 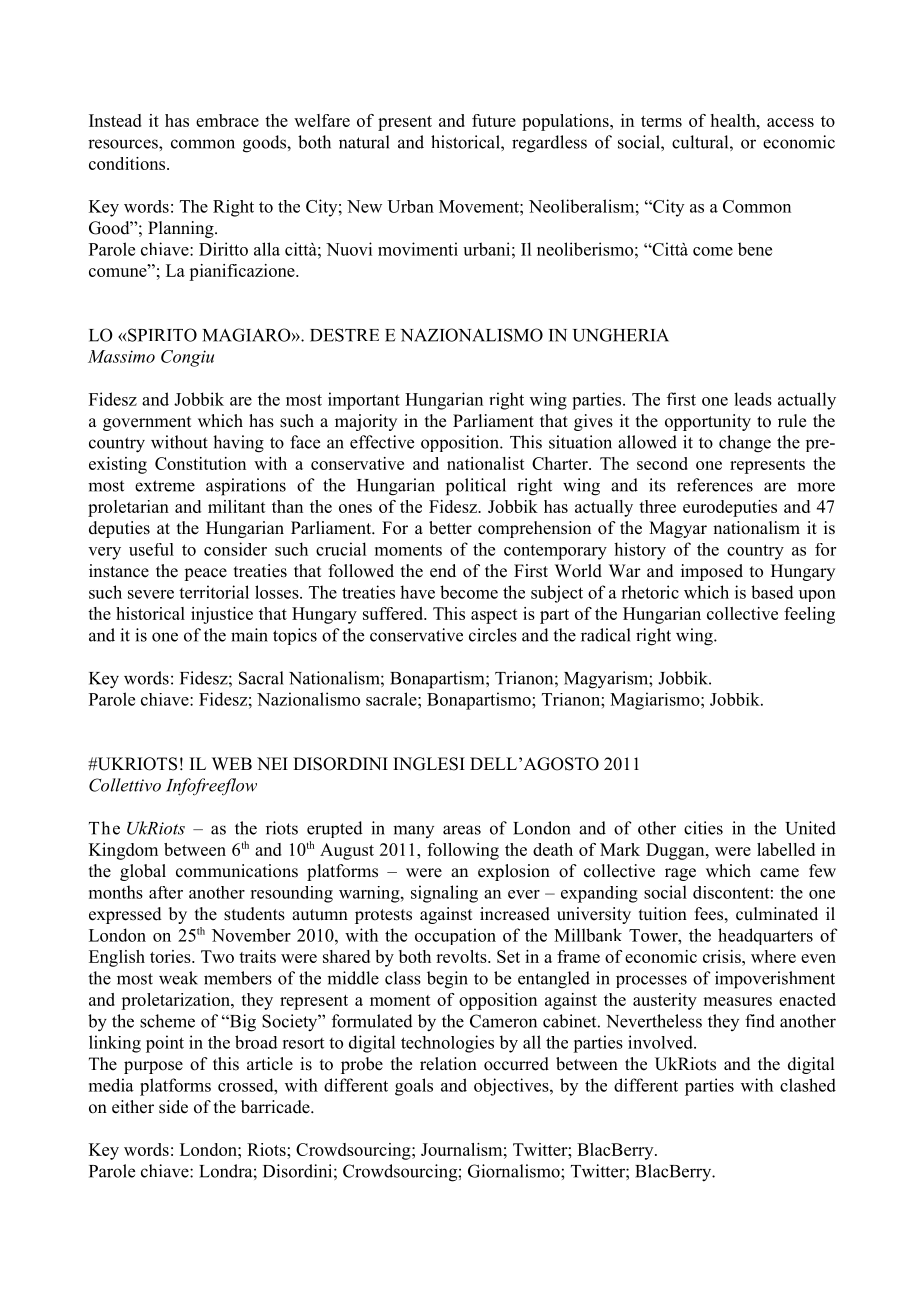 What do you see at coordinates (703, 828) in the image?
I see `cities` at bounding box center [703, 828].
